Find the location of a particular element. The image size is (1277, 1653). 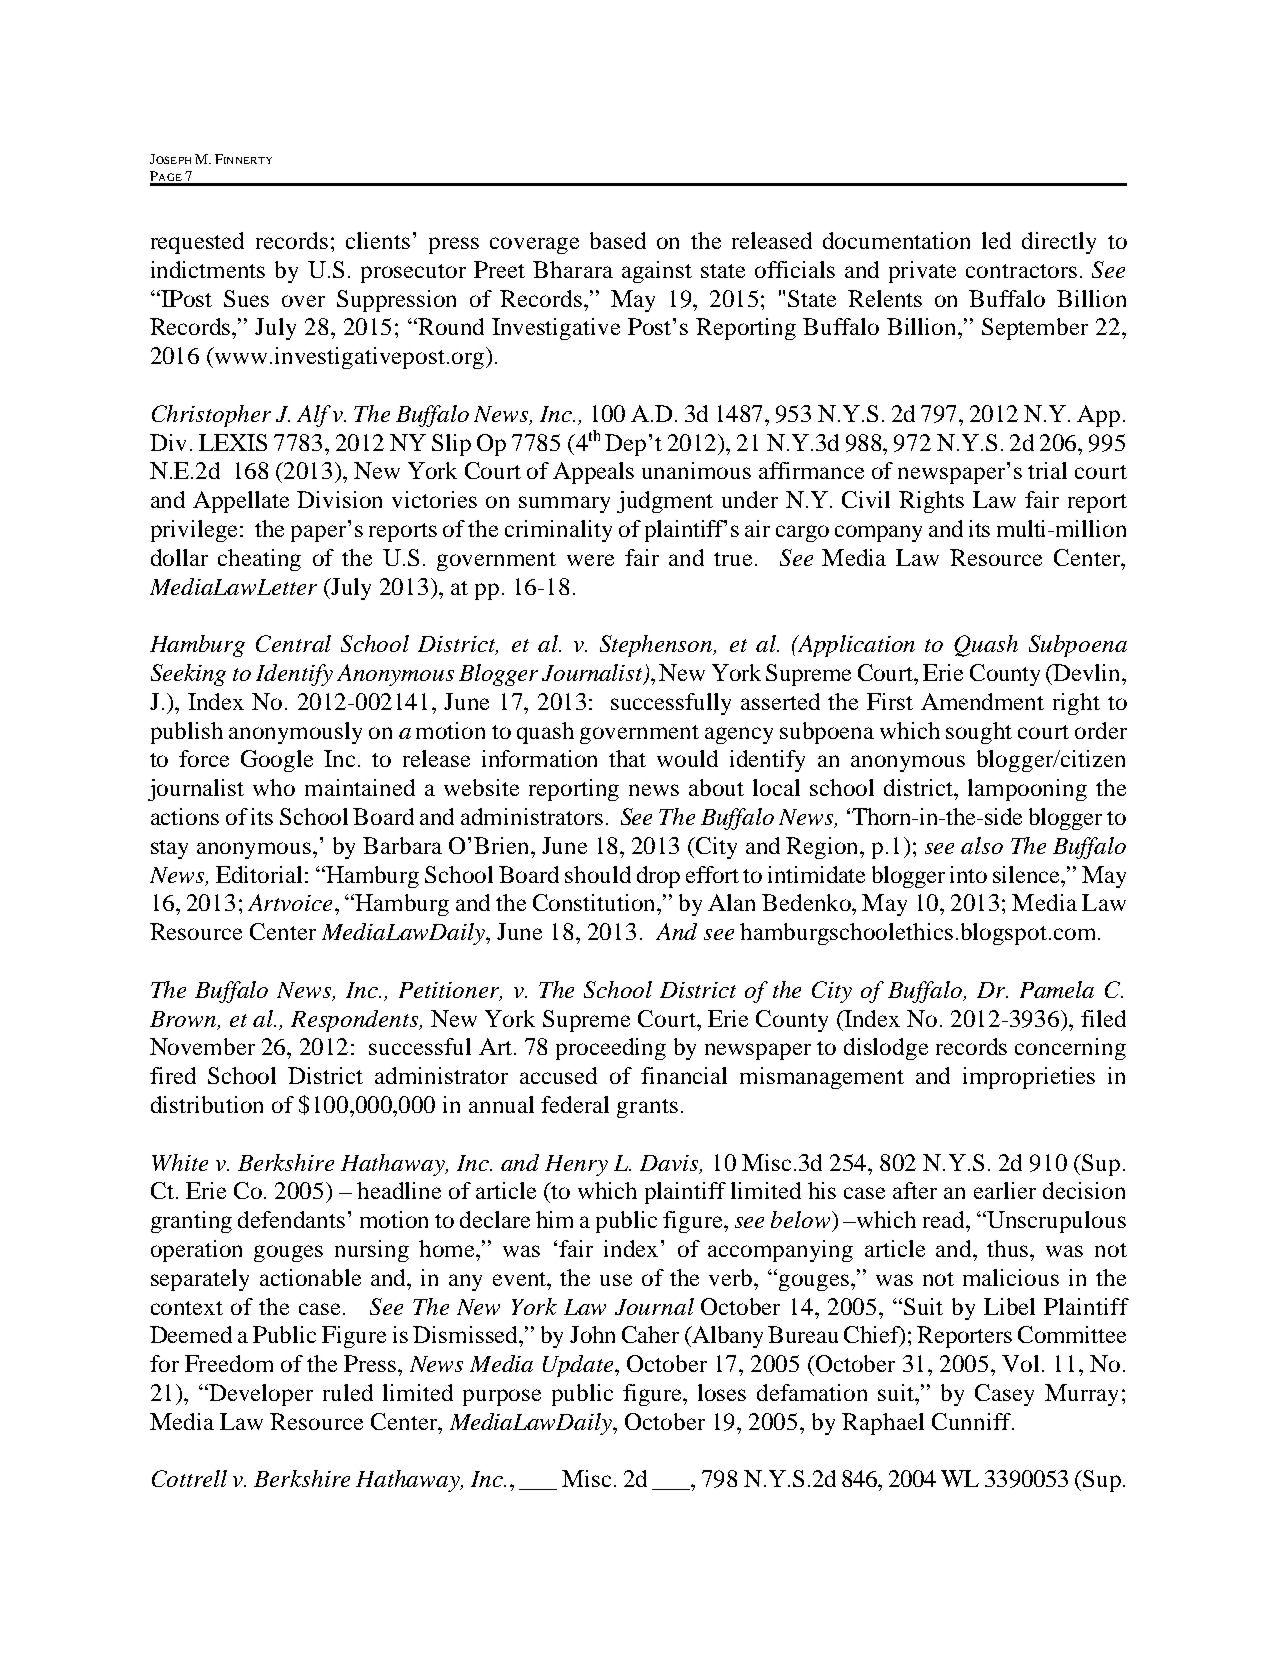

Editorial is located at coordinates (259, 874).
